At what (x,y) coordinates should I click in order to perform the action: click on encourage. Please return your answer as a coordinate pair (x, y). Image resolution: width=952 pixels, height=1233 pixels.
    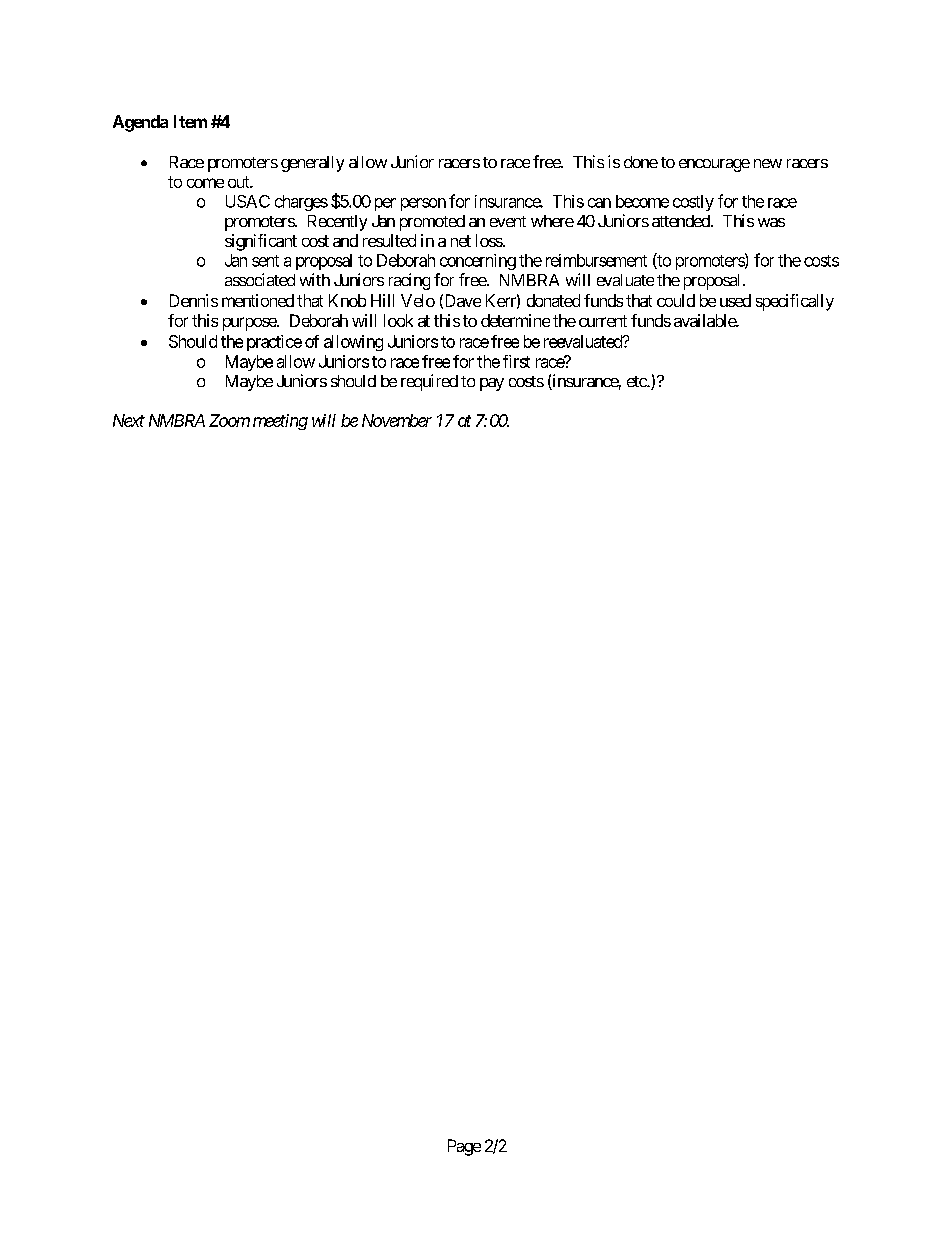
    Looking at the image, I should click on (714, 165).
